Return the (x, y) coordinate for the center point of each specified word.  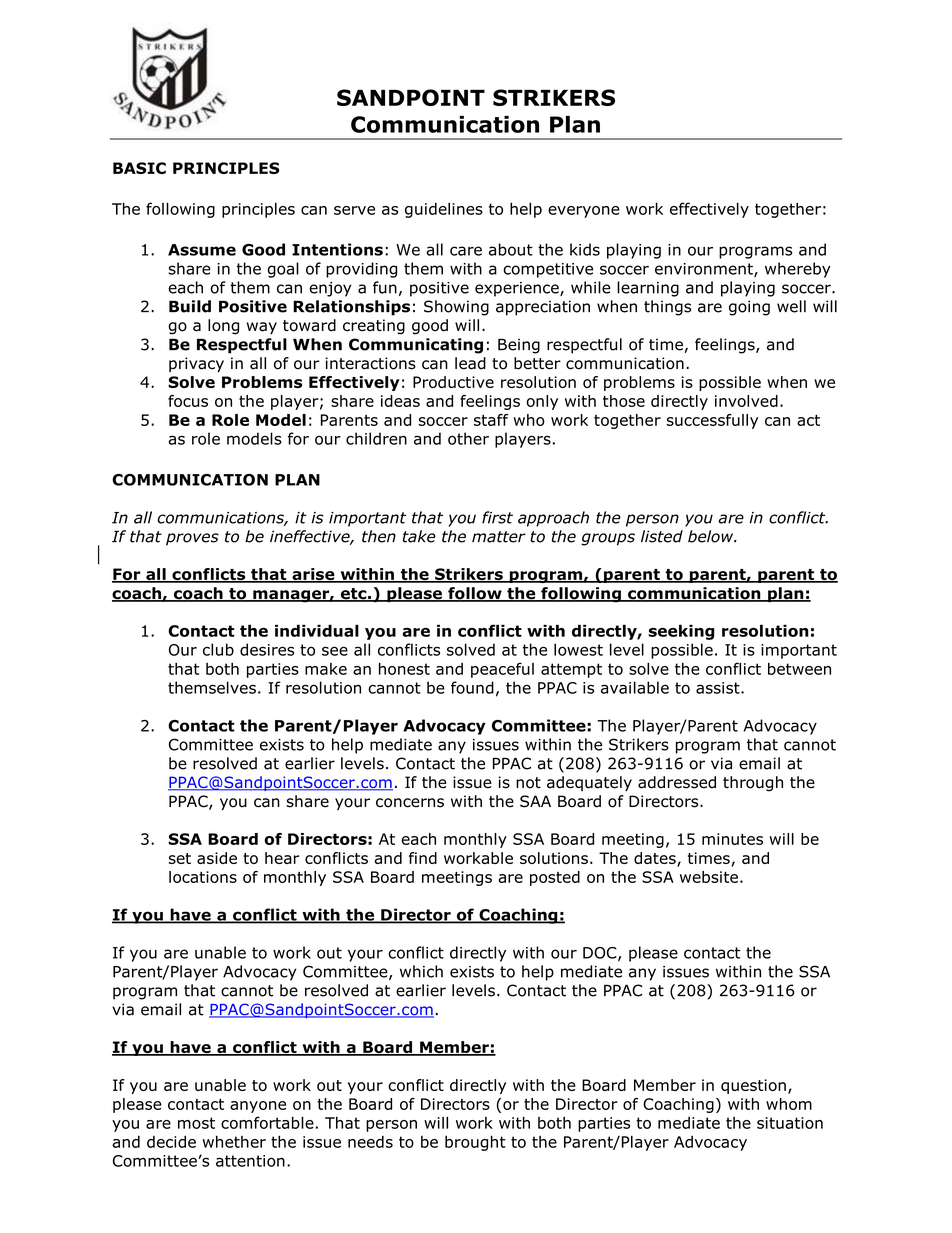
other (468, 438)
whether (234, 1141)
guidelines (444, 210)
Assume (202, 250)
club (218, 649)
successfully (712, 421)
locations (203, 877)
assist (719, 688)
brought (475, 1143)
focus (188, 401)
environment (705, 270)
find (423, 858)
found (472, 687)
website (709, 877)
